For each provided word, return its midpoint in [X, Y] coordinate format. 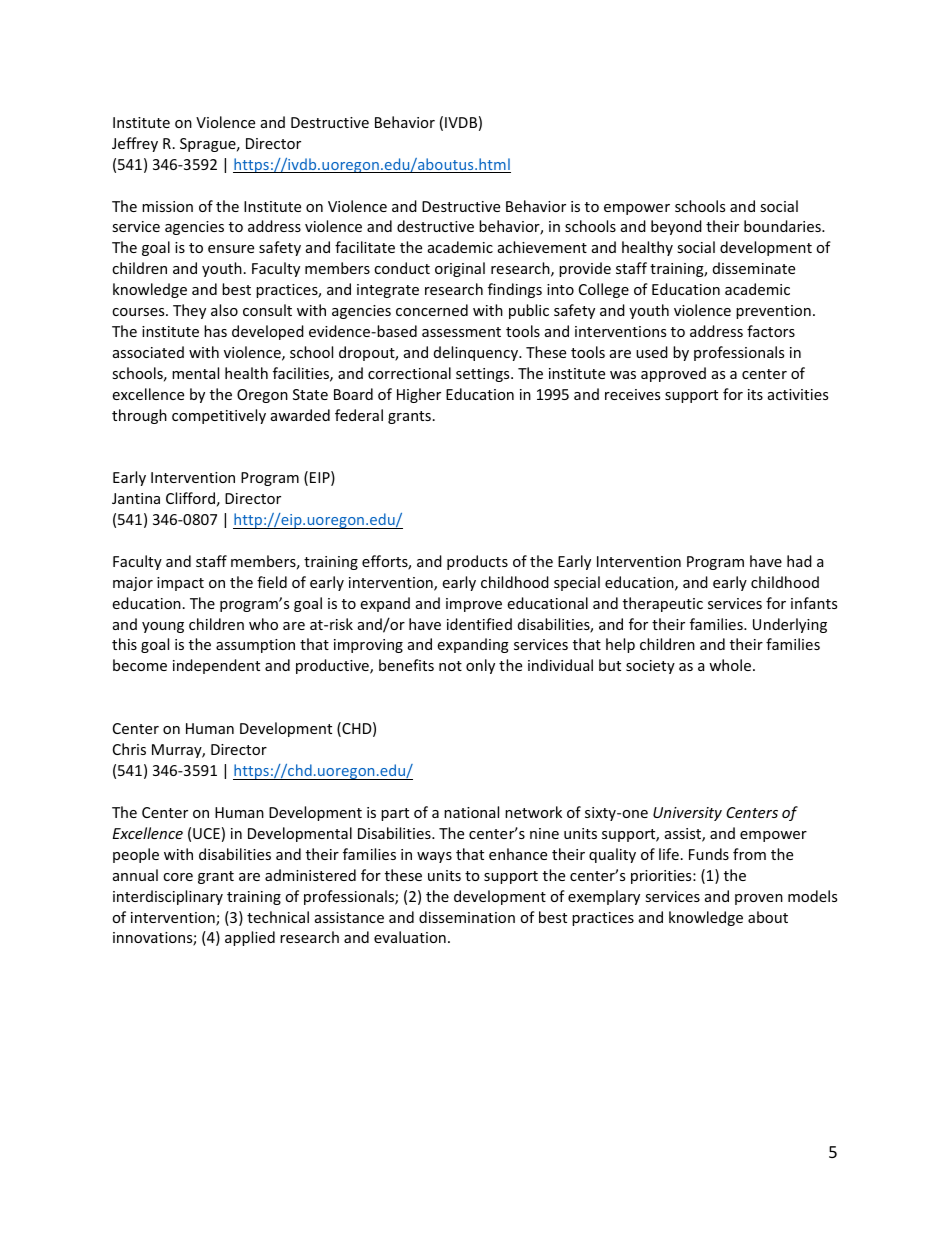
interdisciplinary [168, 897]
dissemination [467, 917]
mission [167, 206]
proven [759, 899]
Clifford [190, 498]
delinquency [477, 353]
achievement [542, 247]
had [799, 561]
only [480, 666]
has [215, 331]
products [477, 562]
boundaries [783, 226]
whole [730, 665]
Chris [129, 749]
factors [771, 331]
